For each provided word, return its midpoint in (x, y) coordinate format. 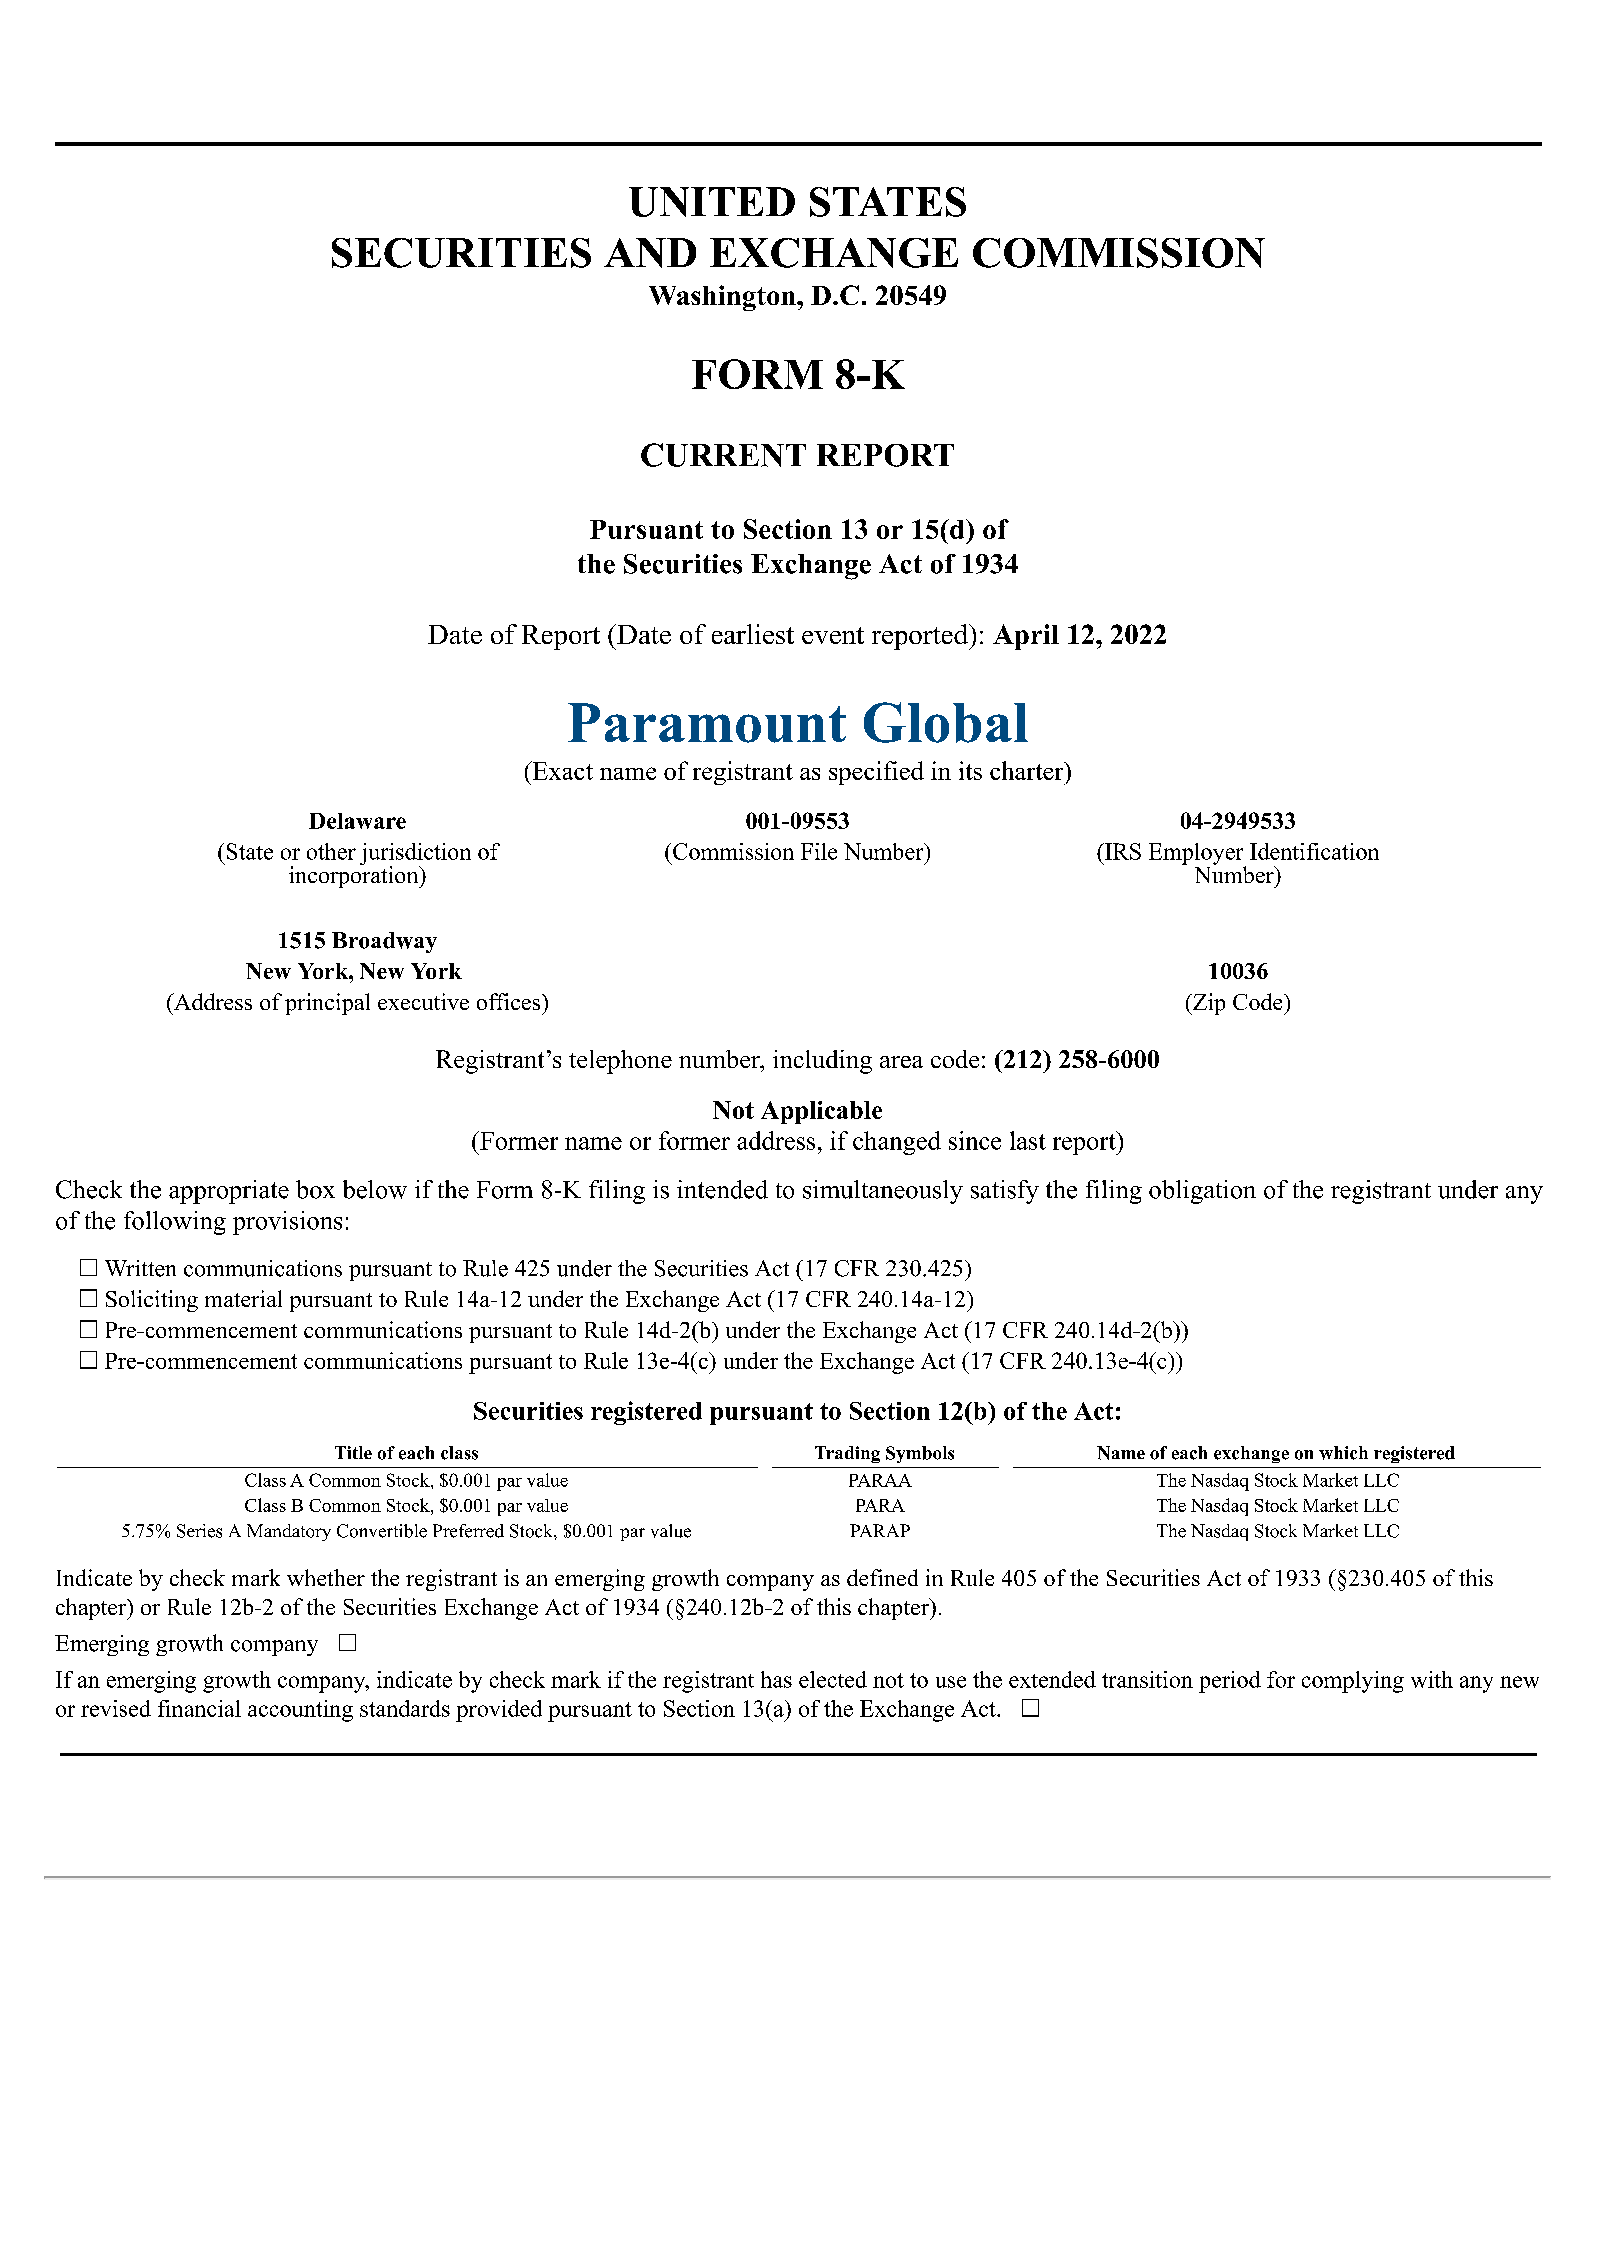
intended (722, 1189)
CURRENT (723, 455)
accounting (300, 1711)
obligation (1202, 1192)
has (776, 1679)
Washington (723, 298)
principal (327, 1004)
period (1230, 1682)
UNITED (712, 202)
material (243, 1298)
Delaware (357, 821)
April (1026, 637)
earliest (753, 634)
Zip (1208, 1004)
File (819, 851)
